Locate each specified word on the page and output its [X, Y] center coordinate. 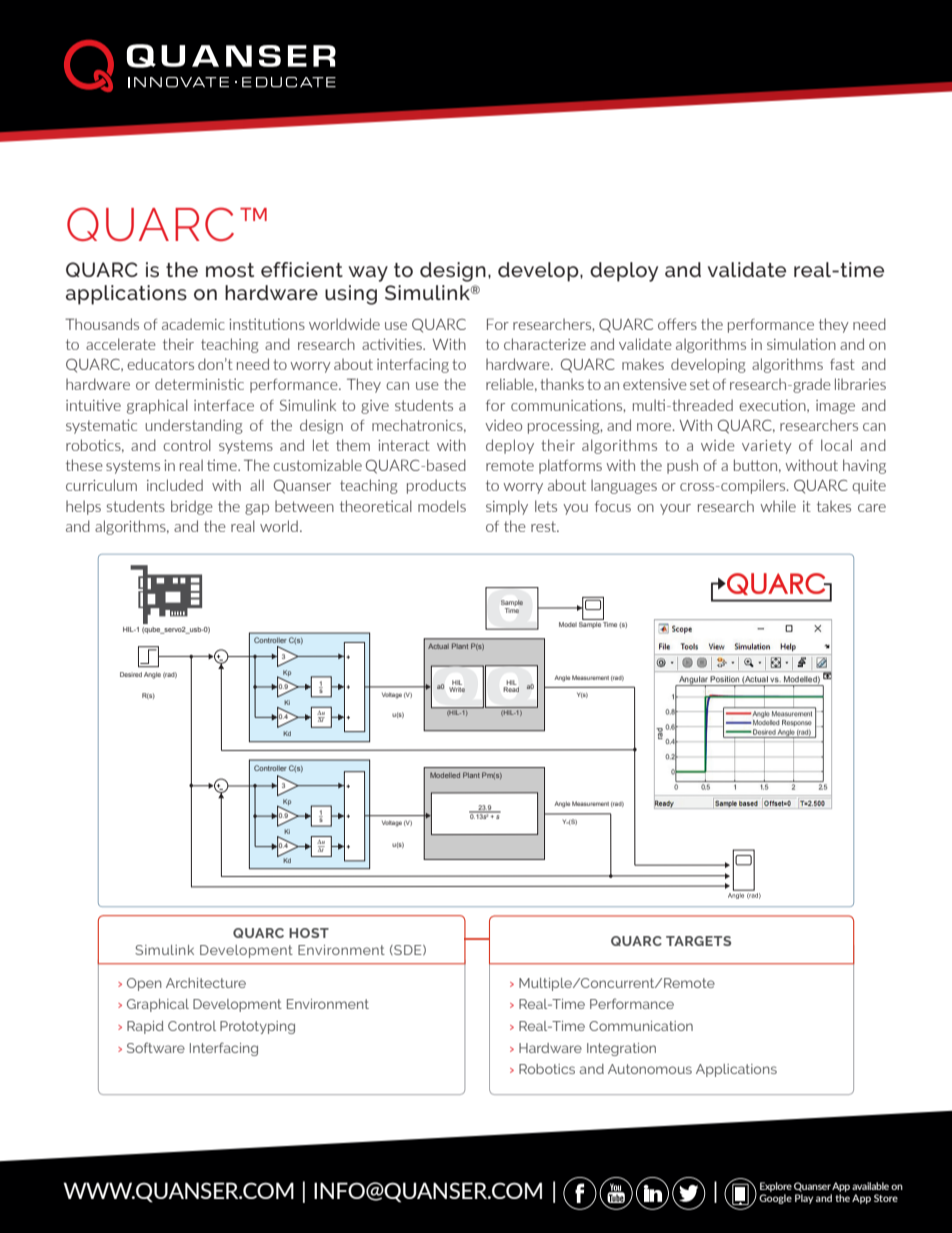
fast [842, 364]
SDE [408, 950]
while [778, 506]
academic [193, 324]
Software [156, 1047]
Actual [438, 646]
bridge [192, 507]
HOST [309, 933]
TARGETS [698, 941]
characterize [545, 344]
